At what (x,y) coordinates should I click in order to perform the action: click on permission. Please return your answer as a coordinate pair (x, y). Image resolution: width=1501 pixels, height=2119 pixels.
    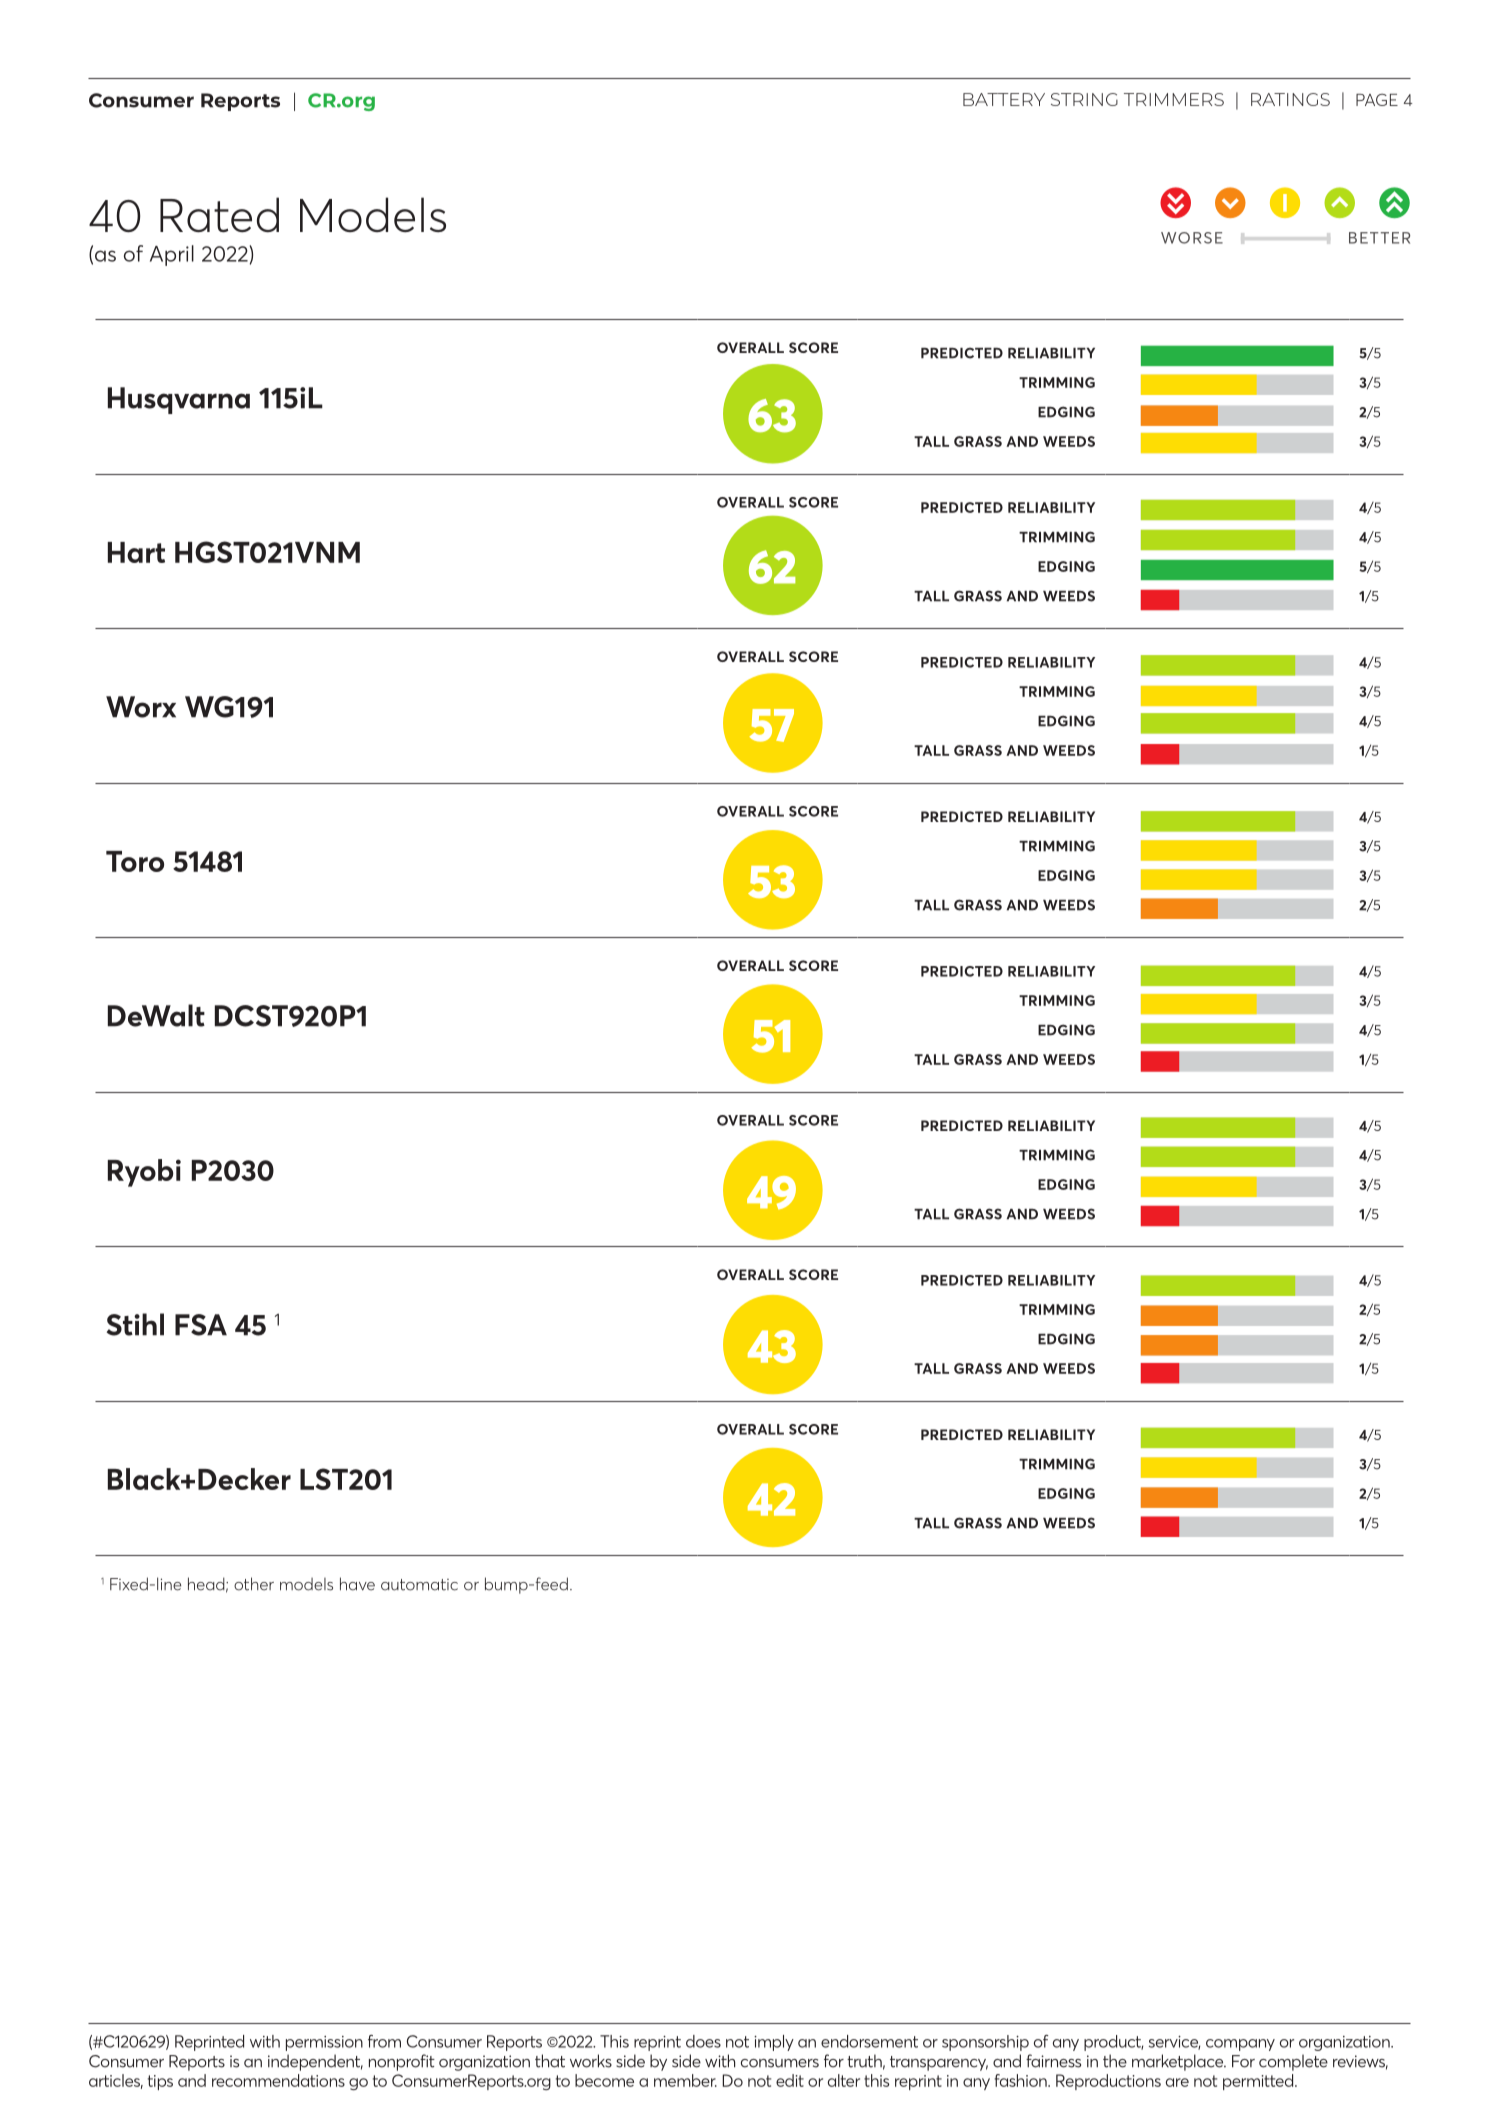
    Looking at the image, I should click on (324, 2043).
